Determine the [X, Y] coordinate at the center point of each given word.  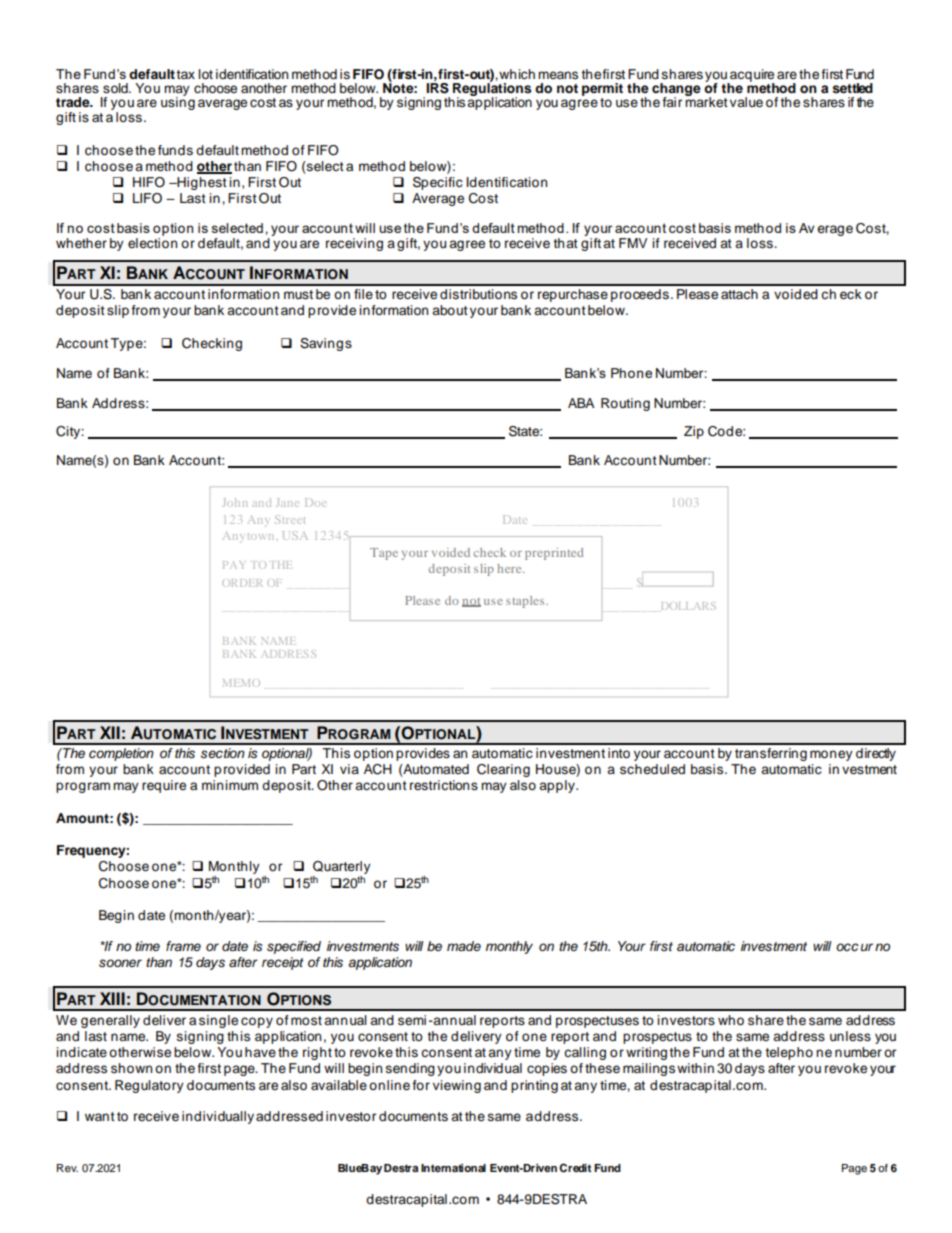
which [517, 74]
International [453, 1168]
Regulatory [149, 1086]
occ [847, 947]
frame [183, 946]
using [178, 102]
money [831, 755]
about [450, 310]
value [746, 102]
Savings [326, 344]
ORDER [242, 583]
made [464, 946]
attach [739, 294]
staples [526, 602]
